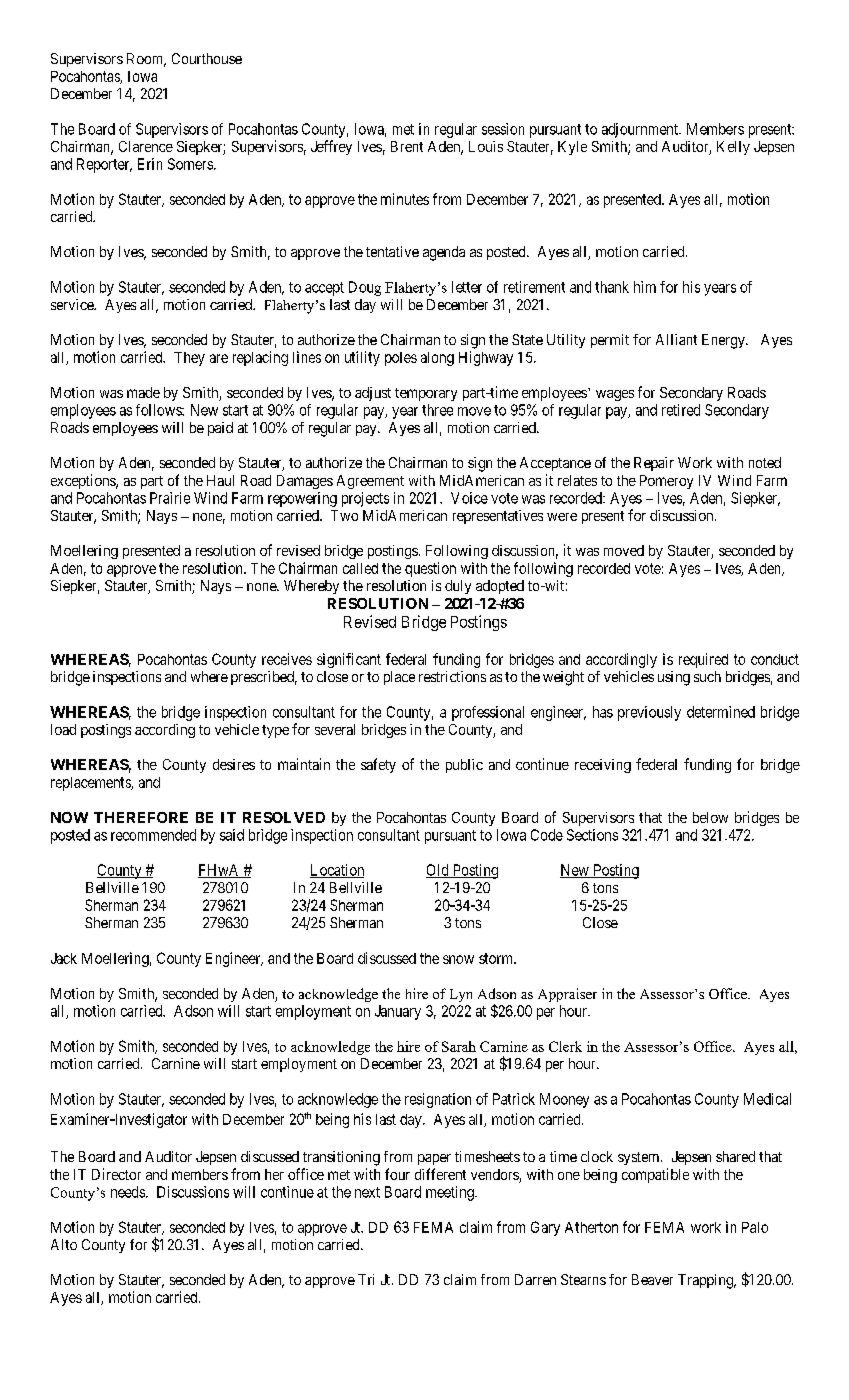  I want to click on safety, so click(378, 765).
